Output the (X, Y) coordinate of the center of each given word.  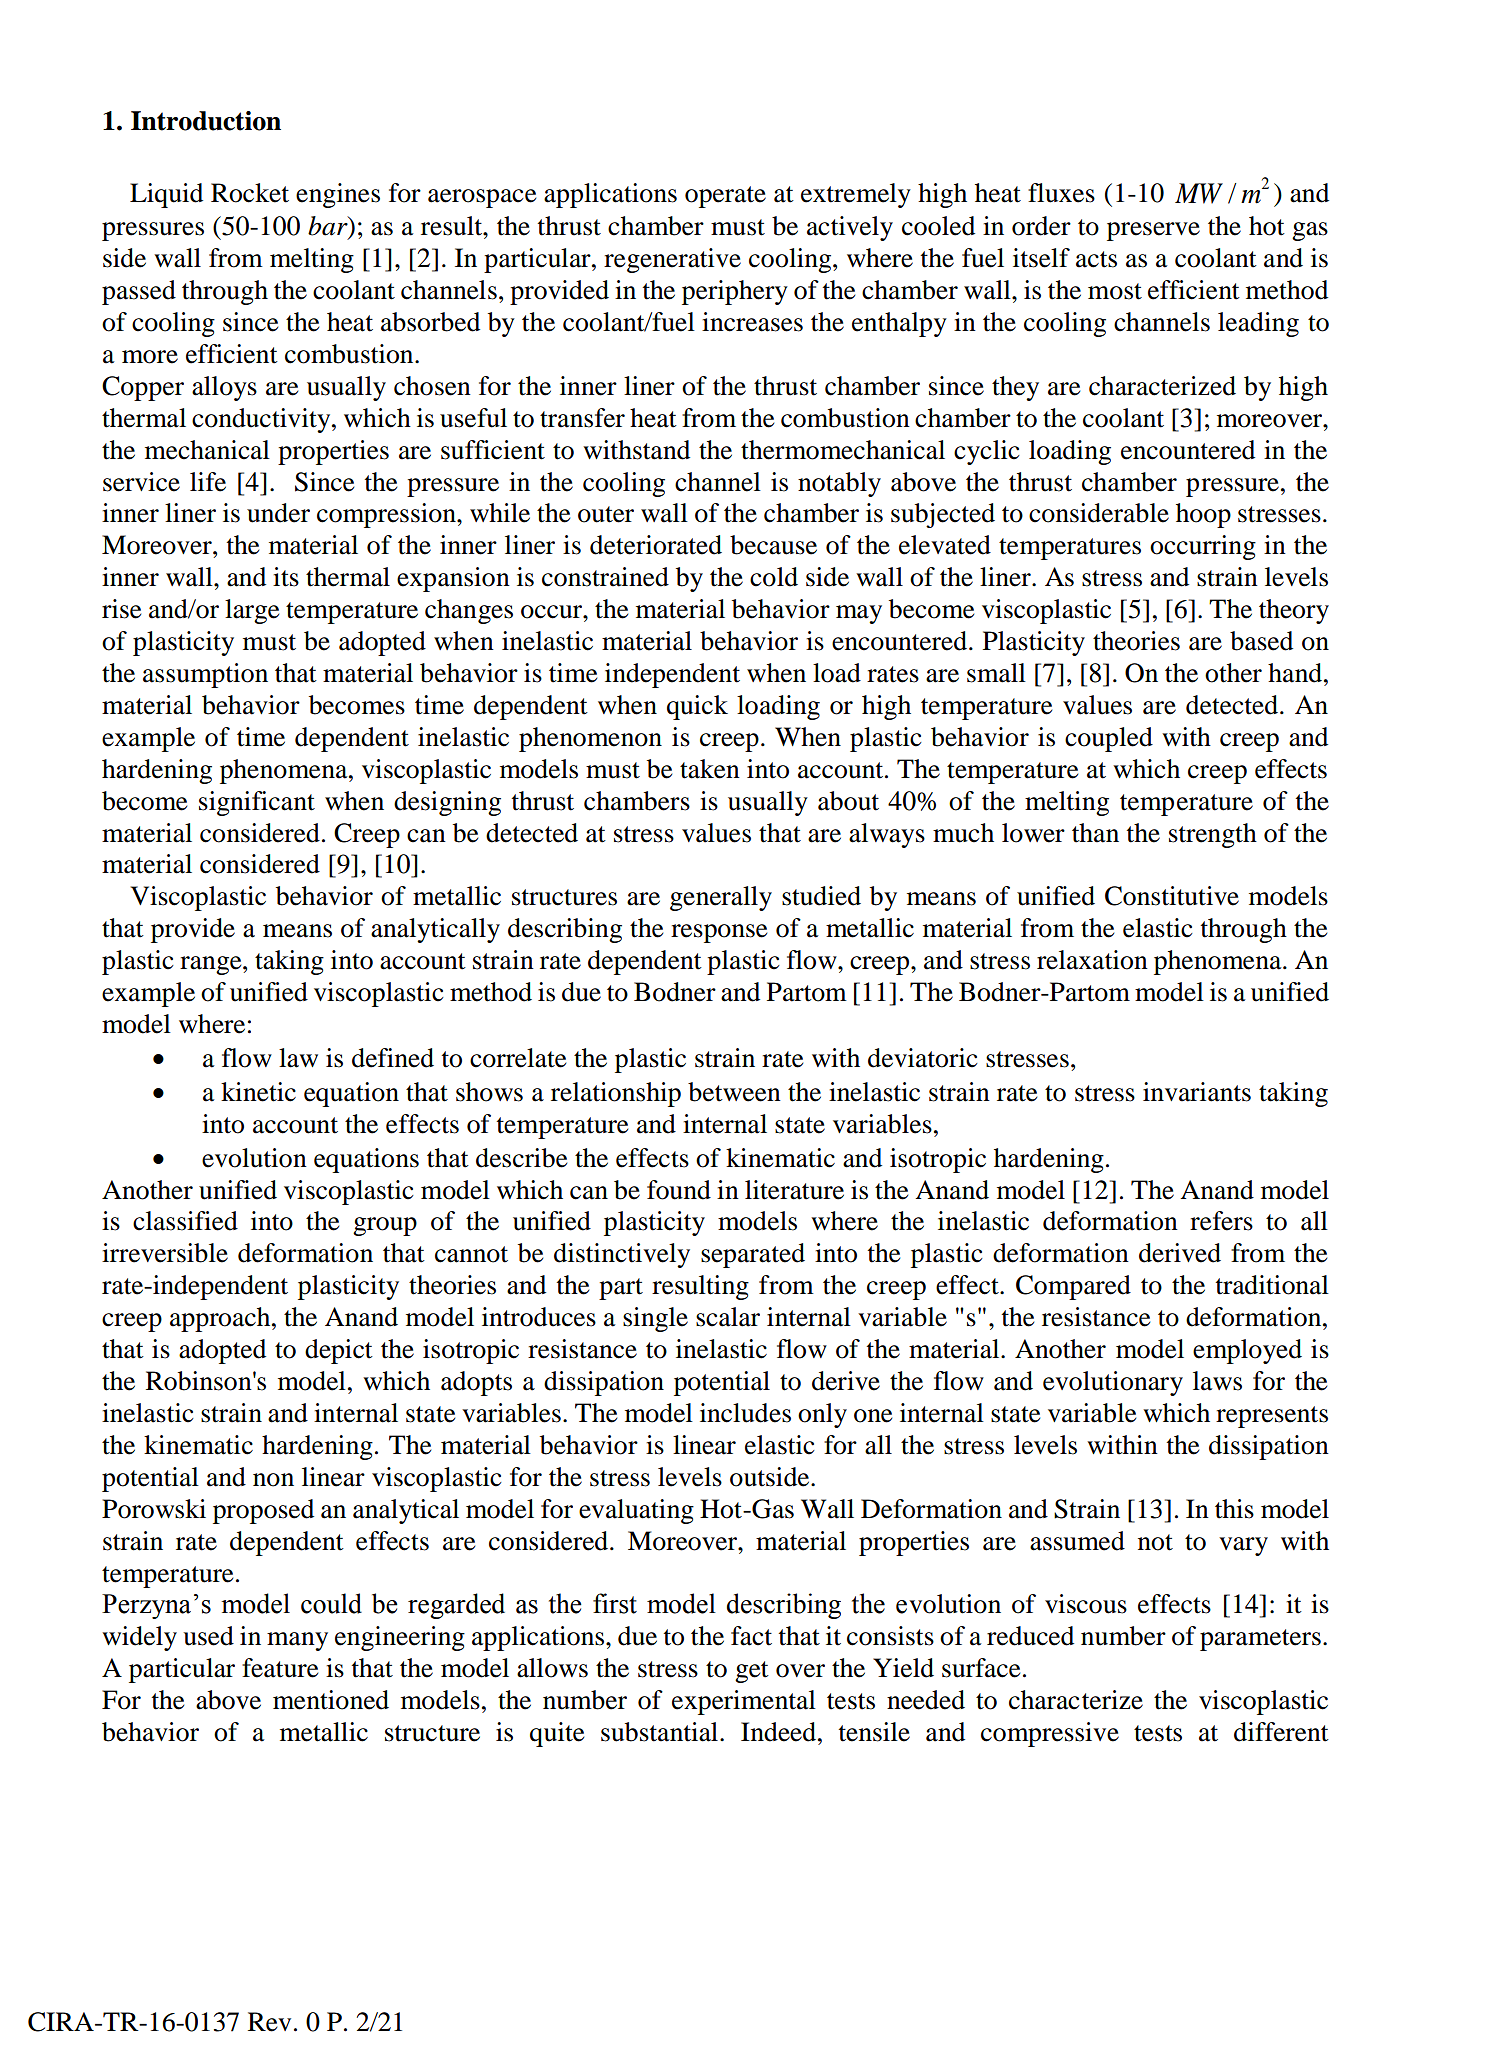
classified (185, 1221)
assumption (205, 675)
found (679, 1190)
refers (1221, 1221)
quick (697, 707)
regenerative (672, 260)
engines (338, 195)
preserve (1153, 231)
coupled (1109, 739)
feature (280, 1668)
